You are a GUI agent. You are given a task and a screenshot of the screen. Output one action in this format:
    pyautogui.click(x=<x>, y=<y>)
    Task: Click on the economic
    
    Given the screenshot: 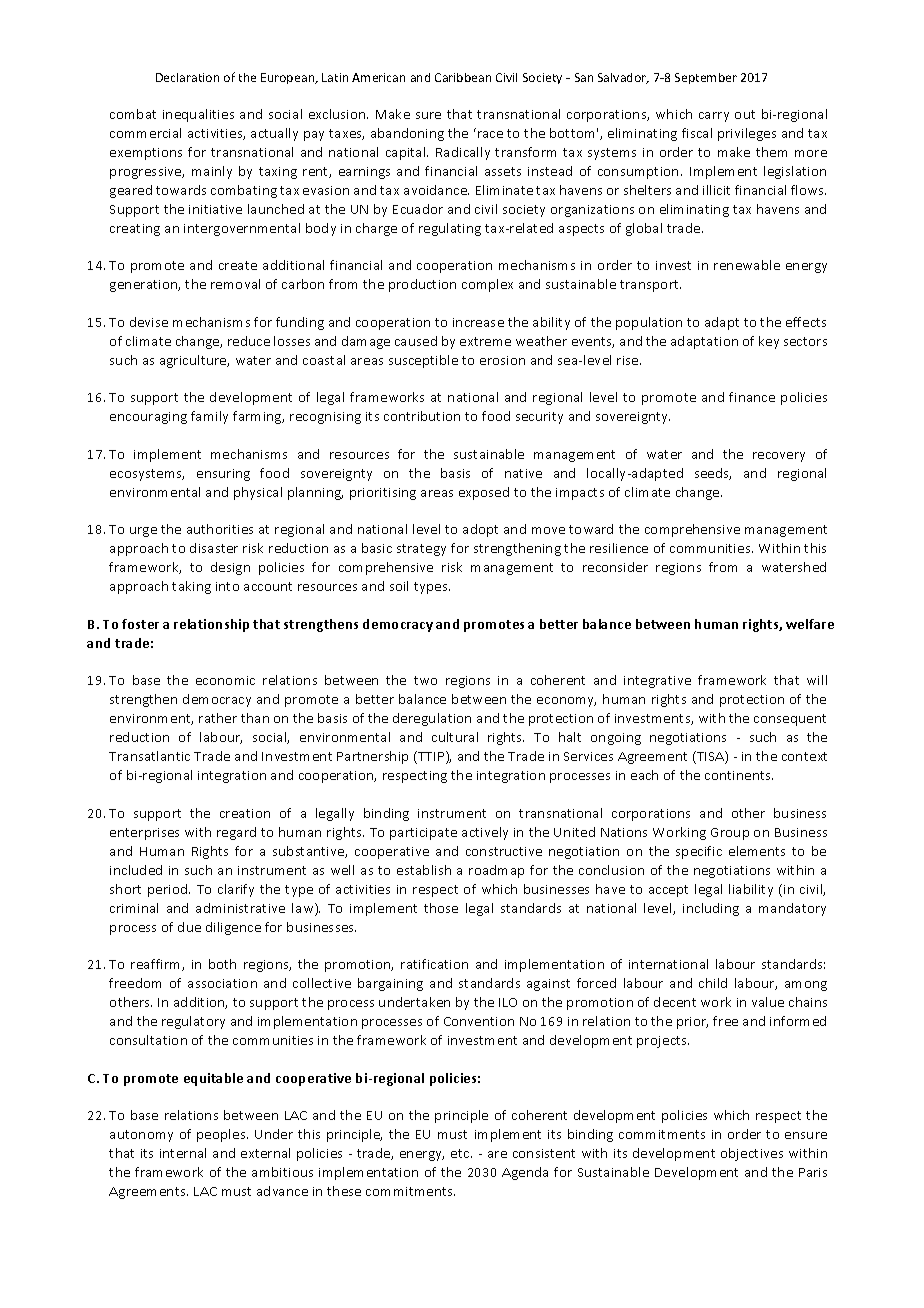 What is the action you would take?
    pyautogui.click(x=225, y=680)
